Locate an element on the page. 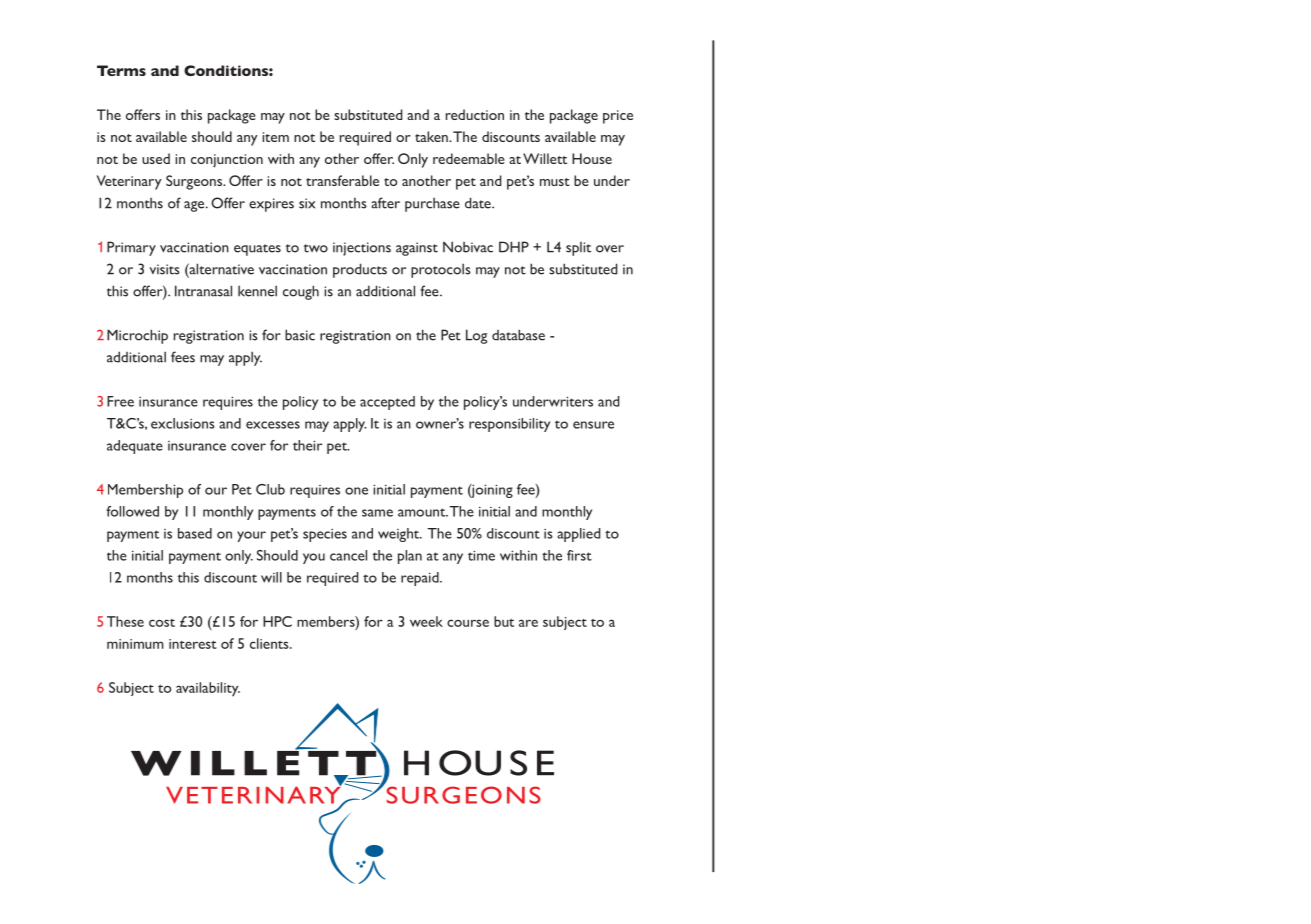 Image resolution: width=1311 pixels, height=924 pixels. one is located at coordinates (356, 491).
